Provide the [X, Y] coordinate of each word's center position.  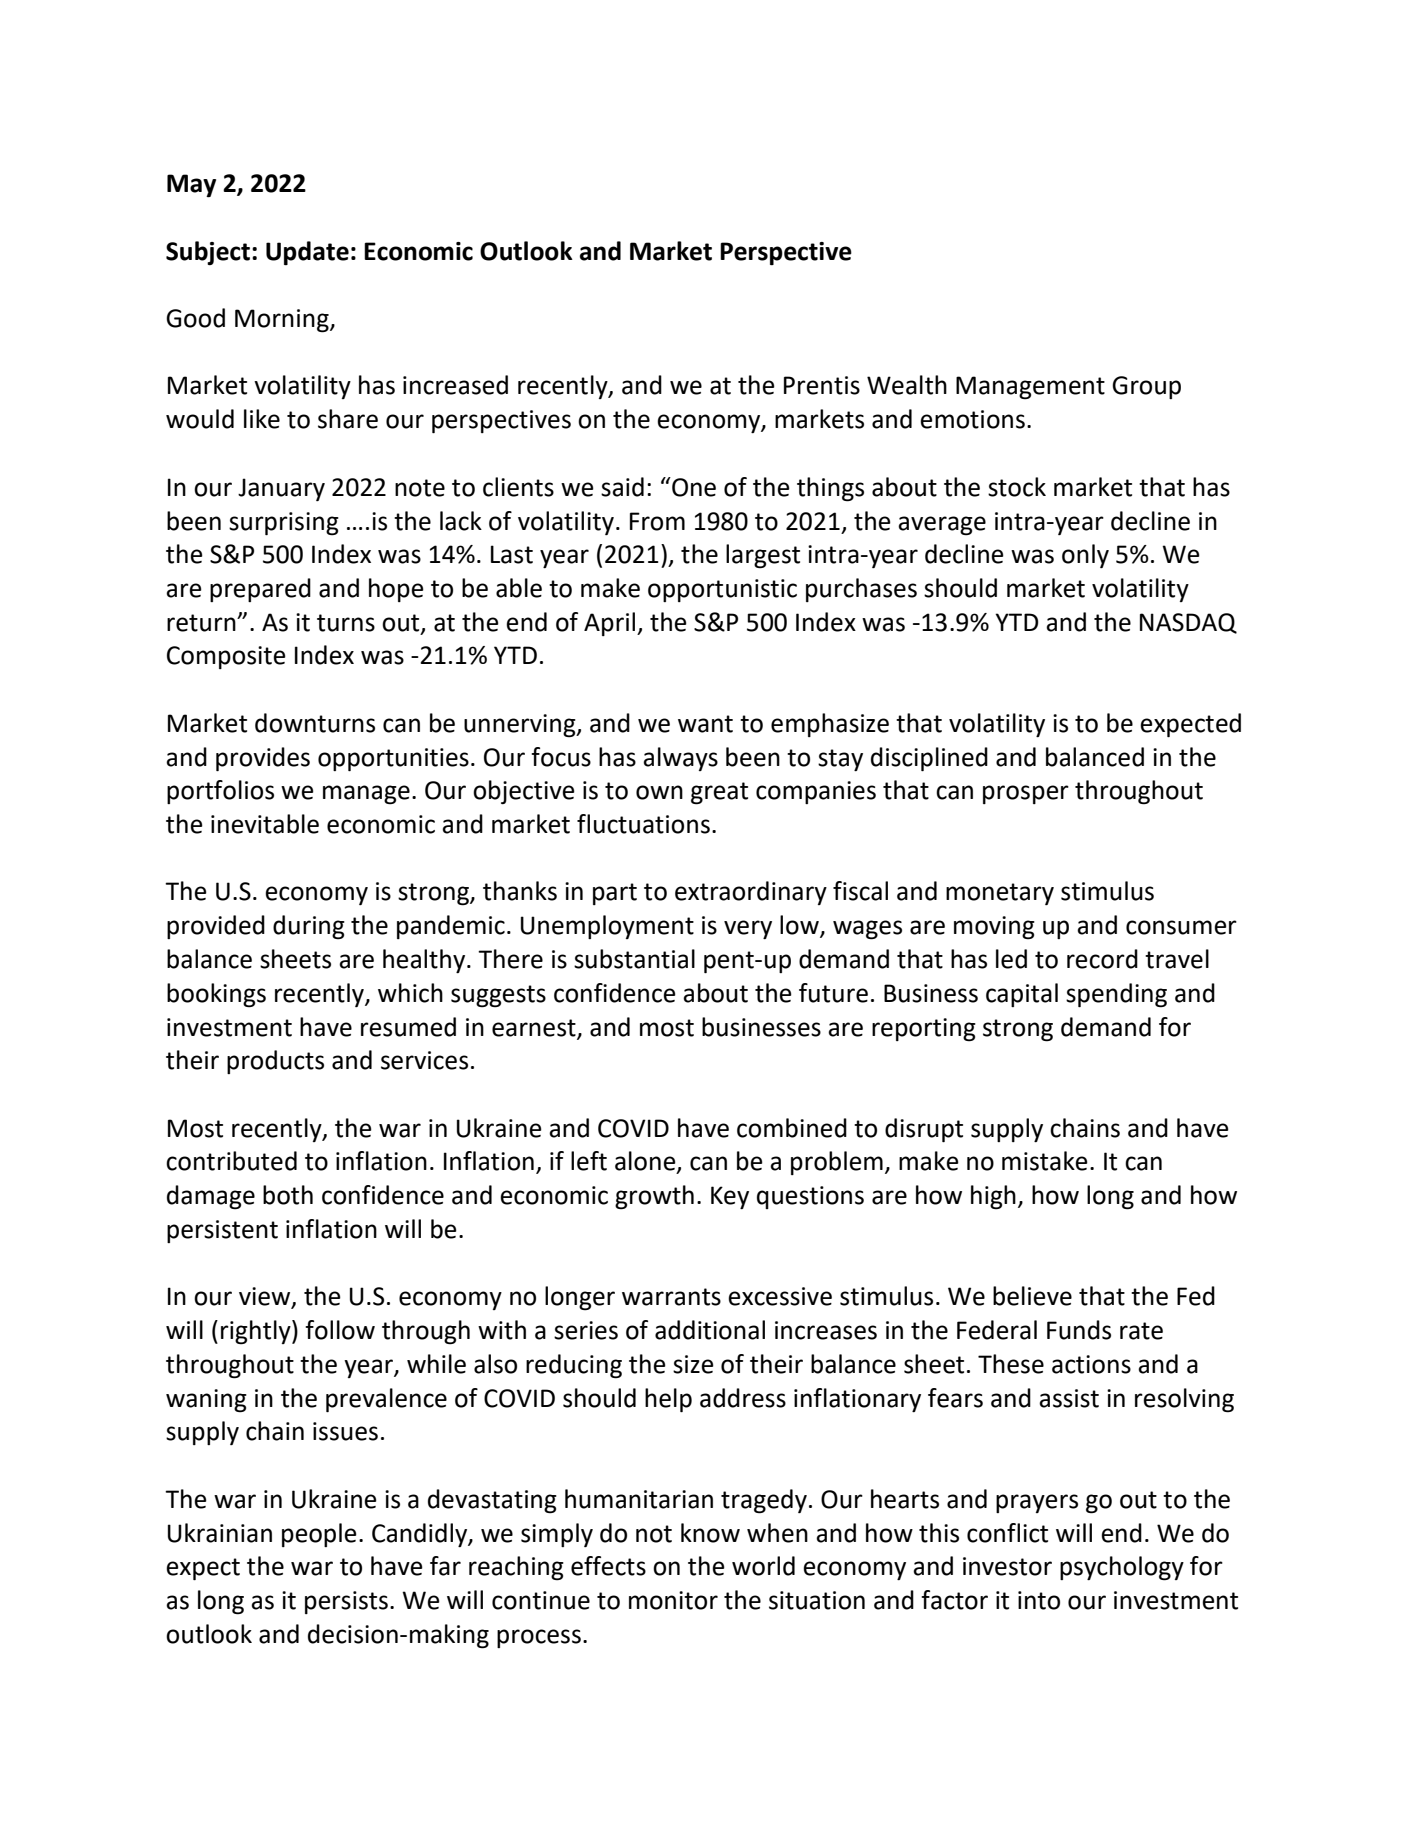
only [1085, 556]
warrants [671, 1297]
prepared [260, 590]
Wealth [907, 385]
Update [307, 253]
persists [346, 1602]
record [1102, 959]
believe [1032, 1296]
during [309, 927]
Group [1146, 387]
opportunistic [722, 590]
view [266, 1297]
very [748, 929]
